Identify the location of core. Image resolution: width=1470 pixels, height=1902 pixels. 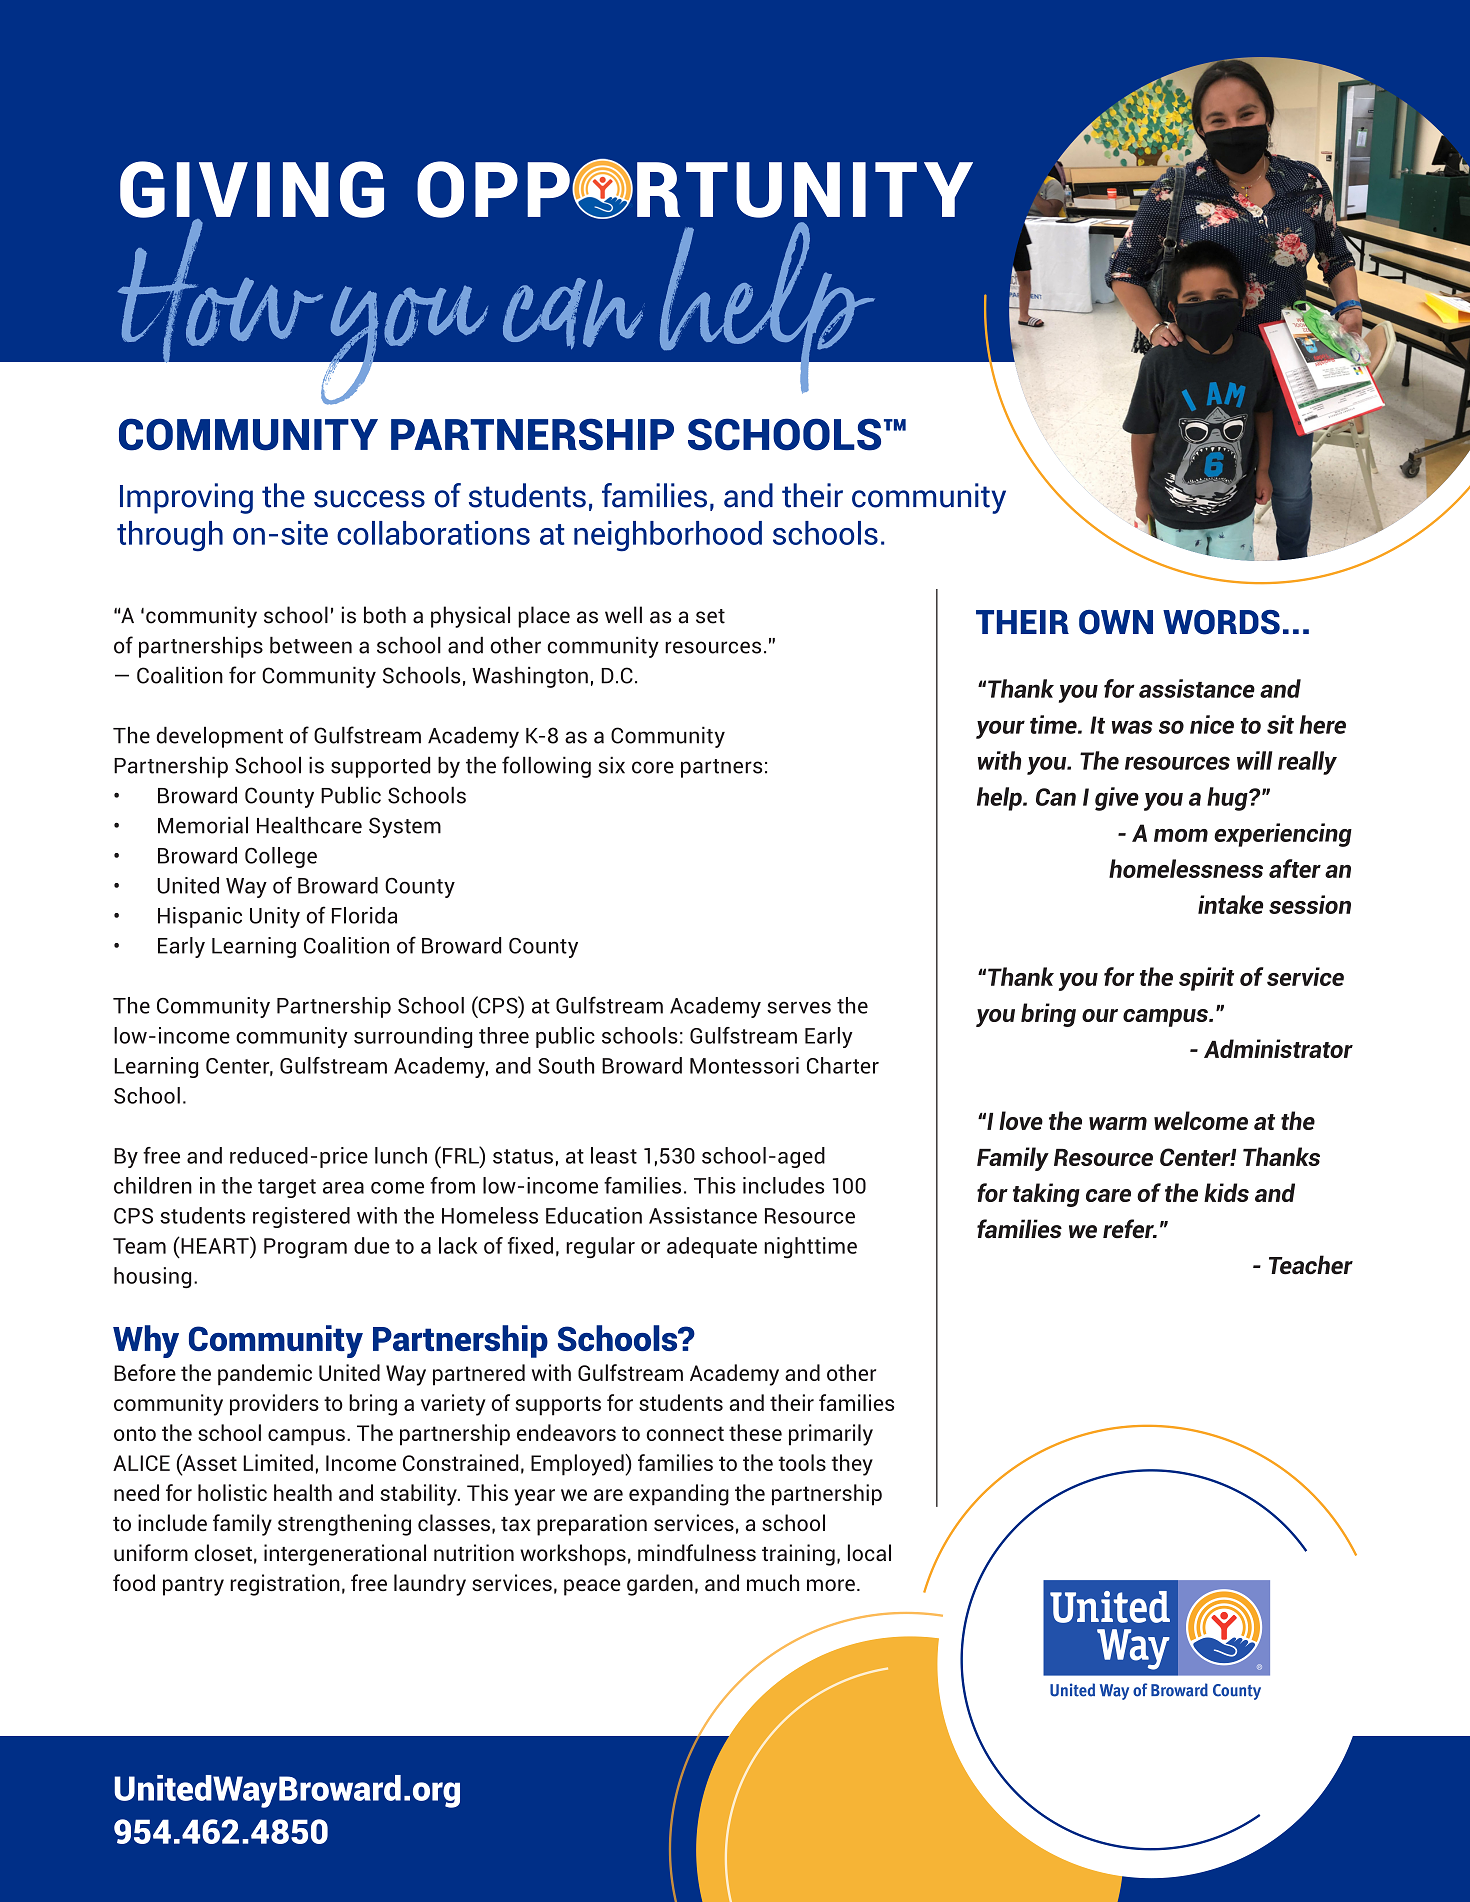
(653, 767).
